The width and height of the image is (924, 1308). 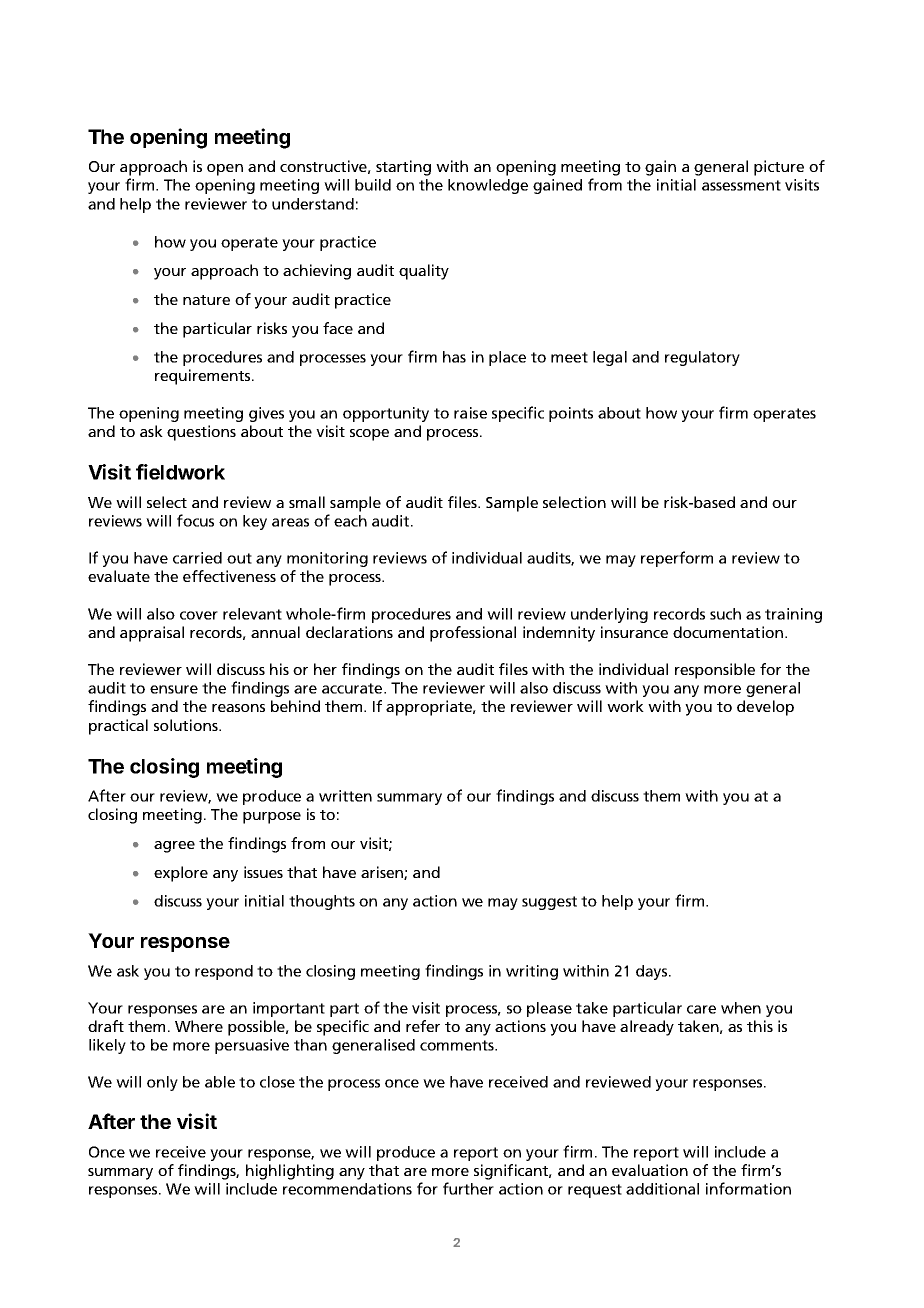 What do you see at coordinates (715, 671) in the image?
I see `responsible` at bounding box center [715, 671].
